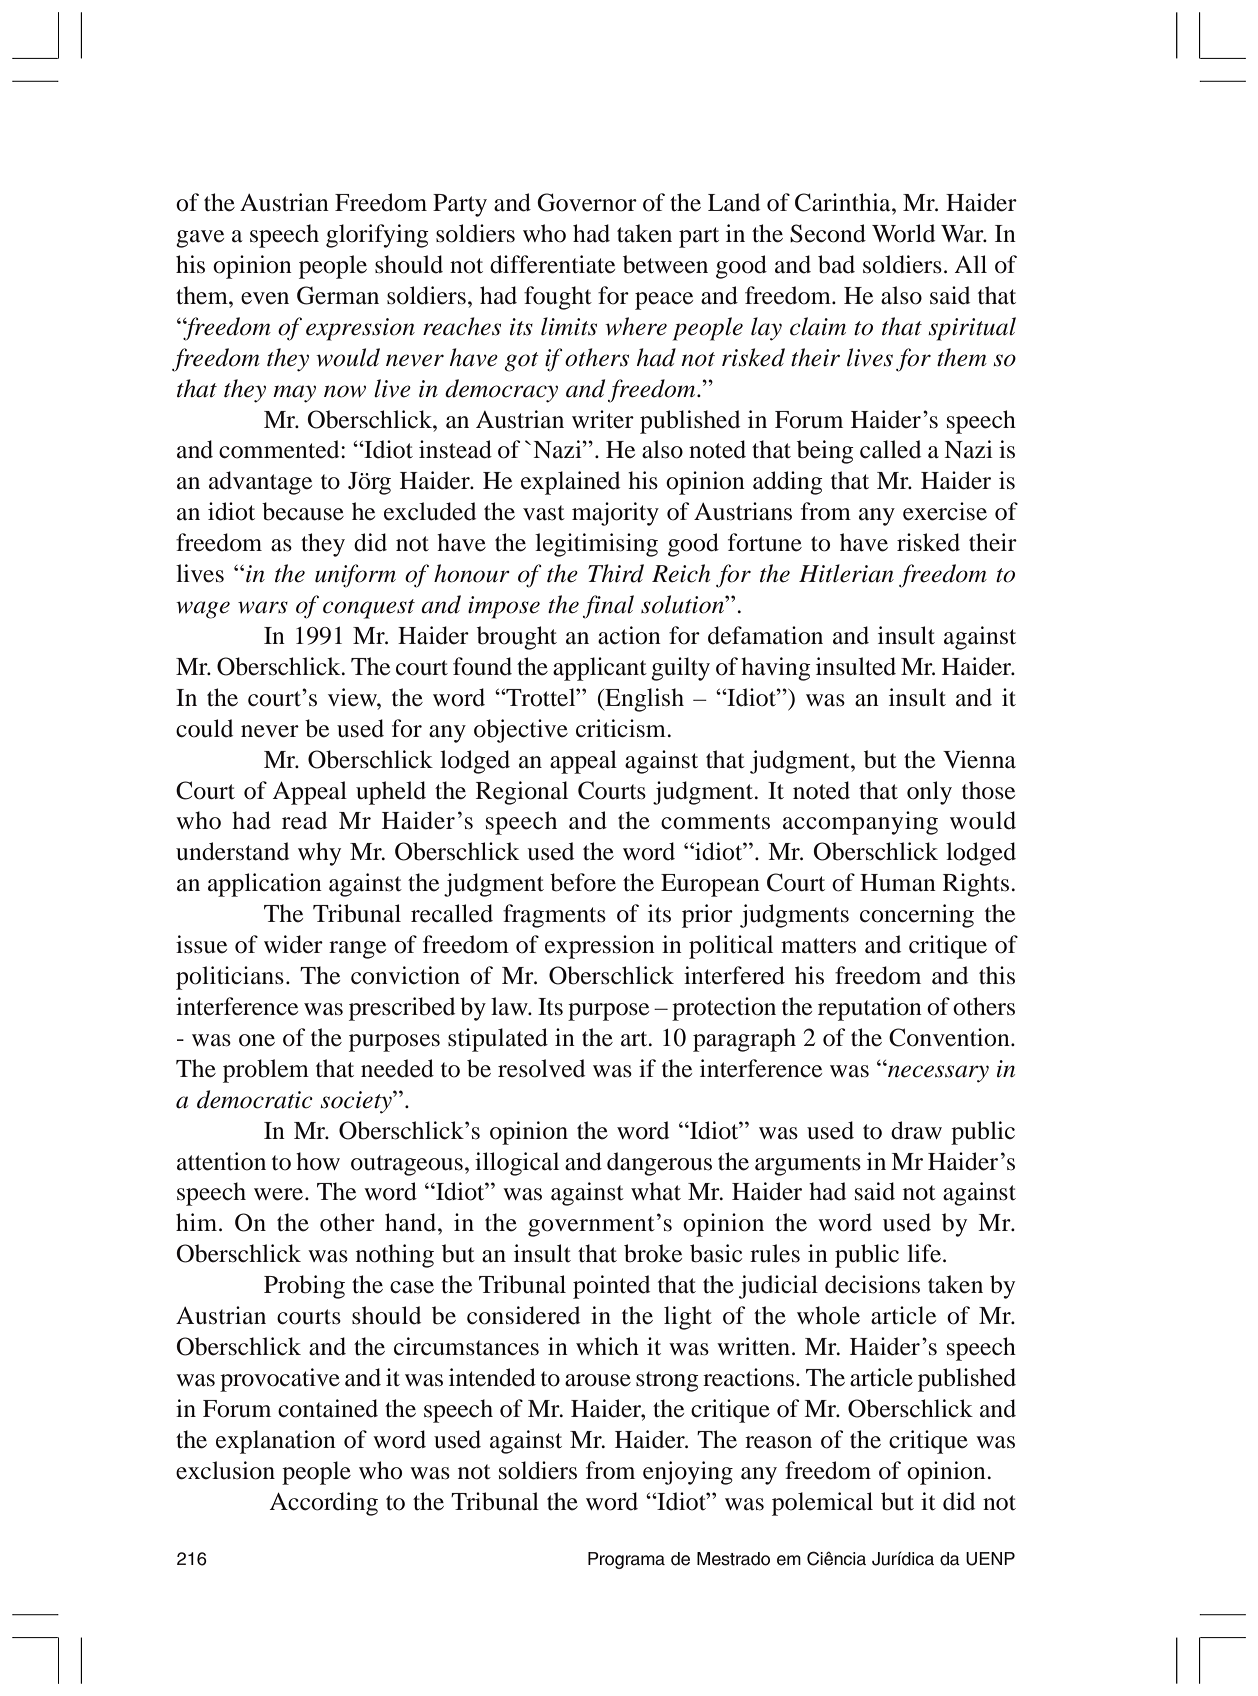 Image resolution: width=1258 pixels, height=1696 pixels. Describe the element at coordinates (324, 1504) in the image. I see `According` at that location.
